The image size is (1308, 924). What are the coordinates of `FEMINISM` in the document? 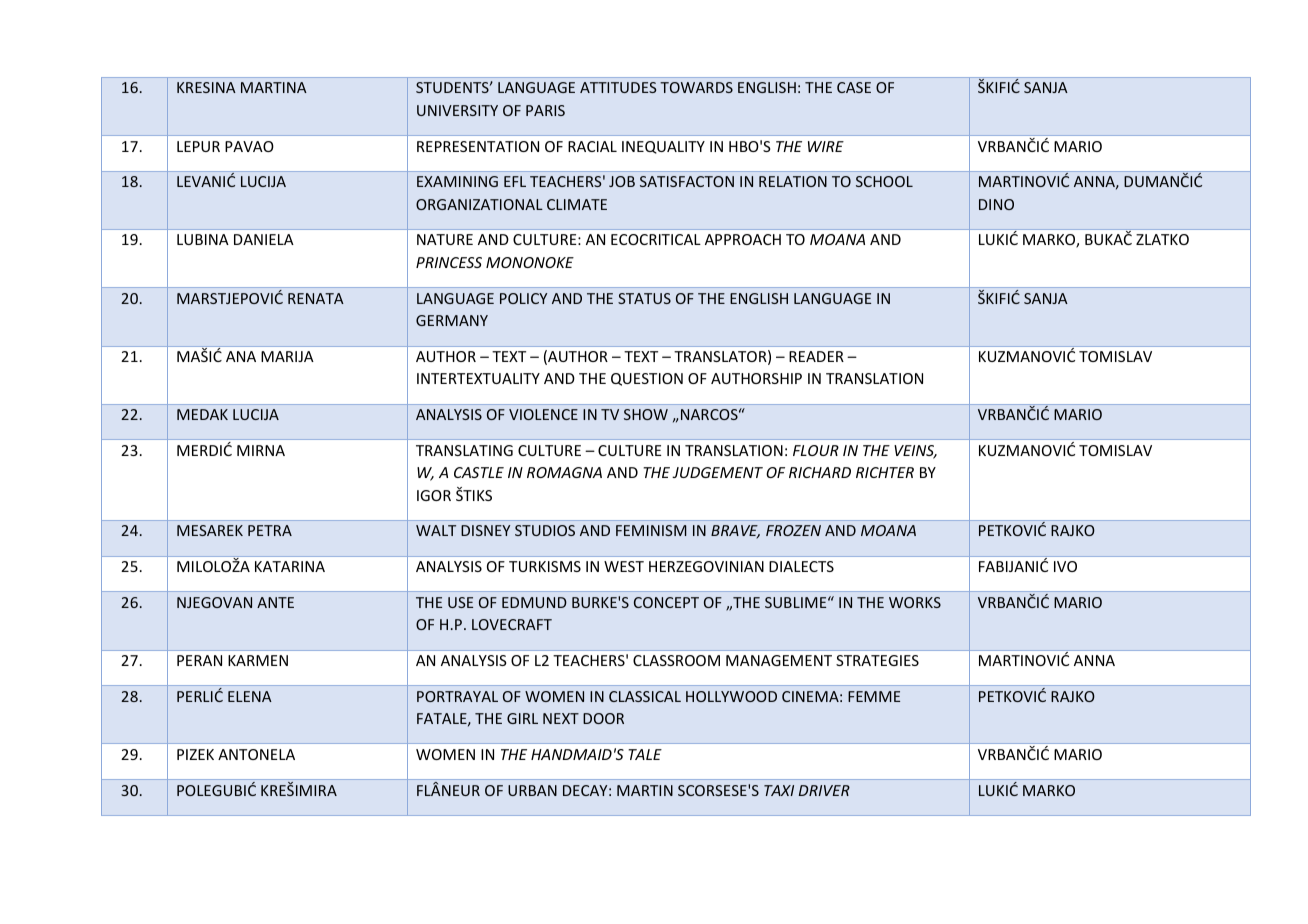 It's located at (651, 530).
